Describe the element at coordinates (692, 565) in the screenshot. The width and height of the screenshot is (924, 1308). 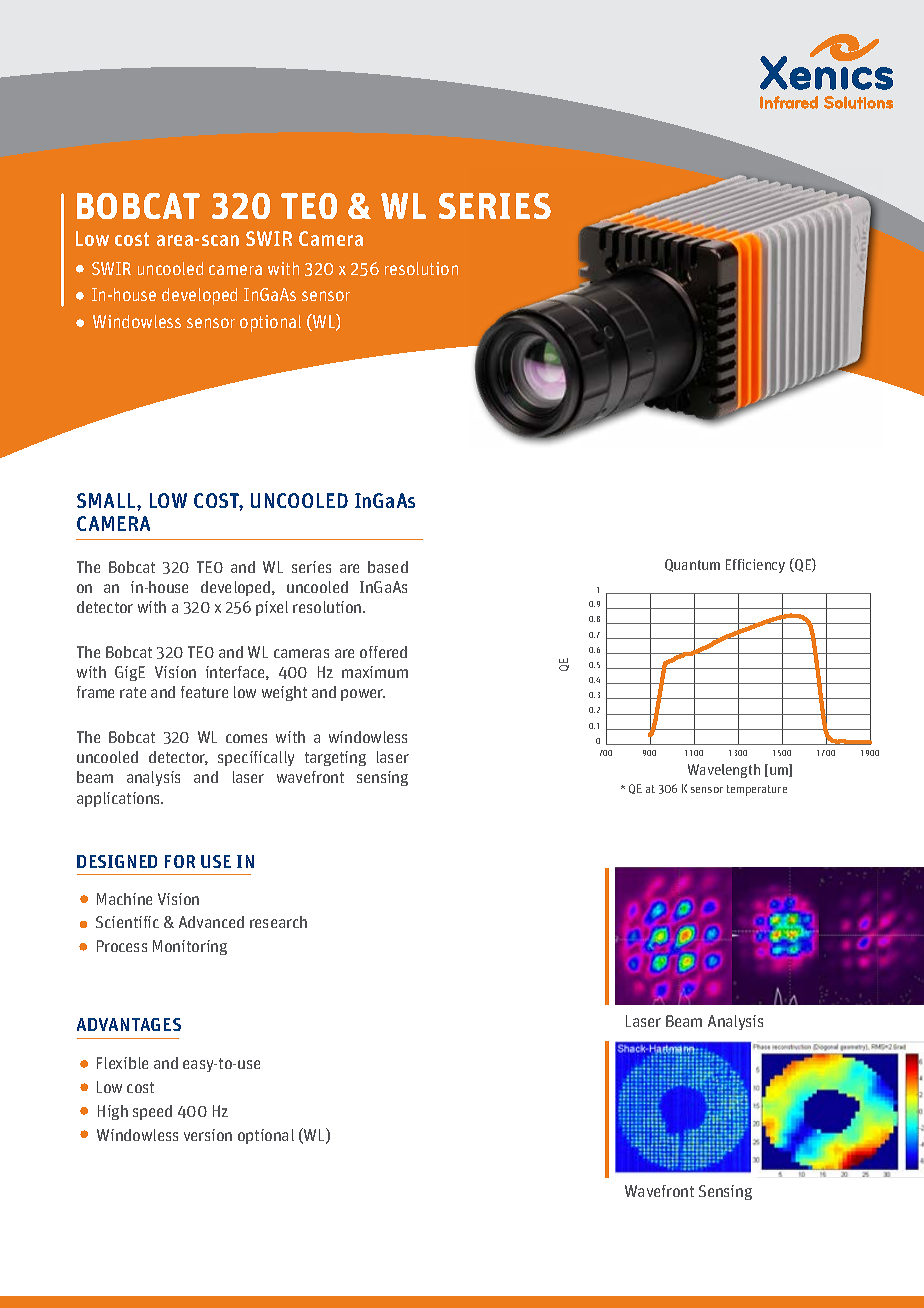
I see `Quantum` at that location.
